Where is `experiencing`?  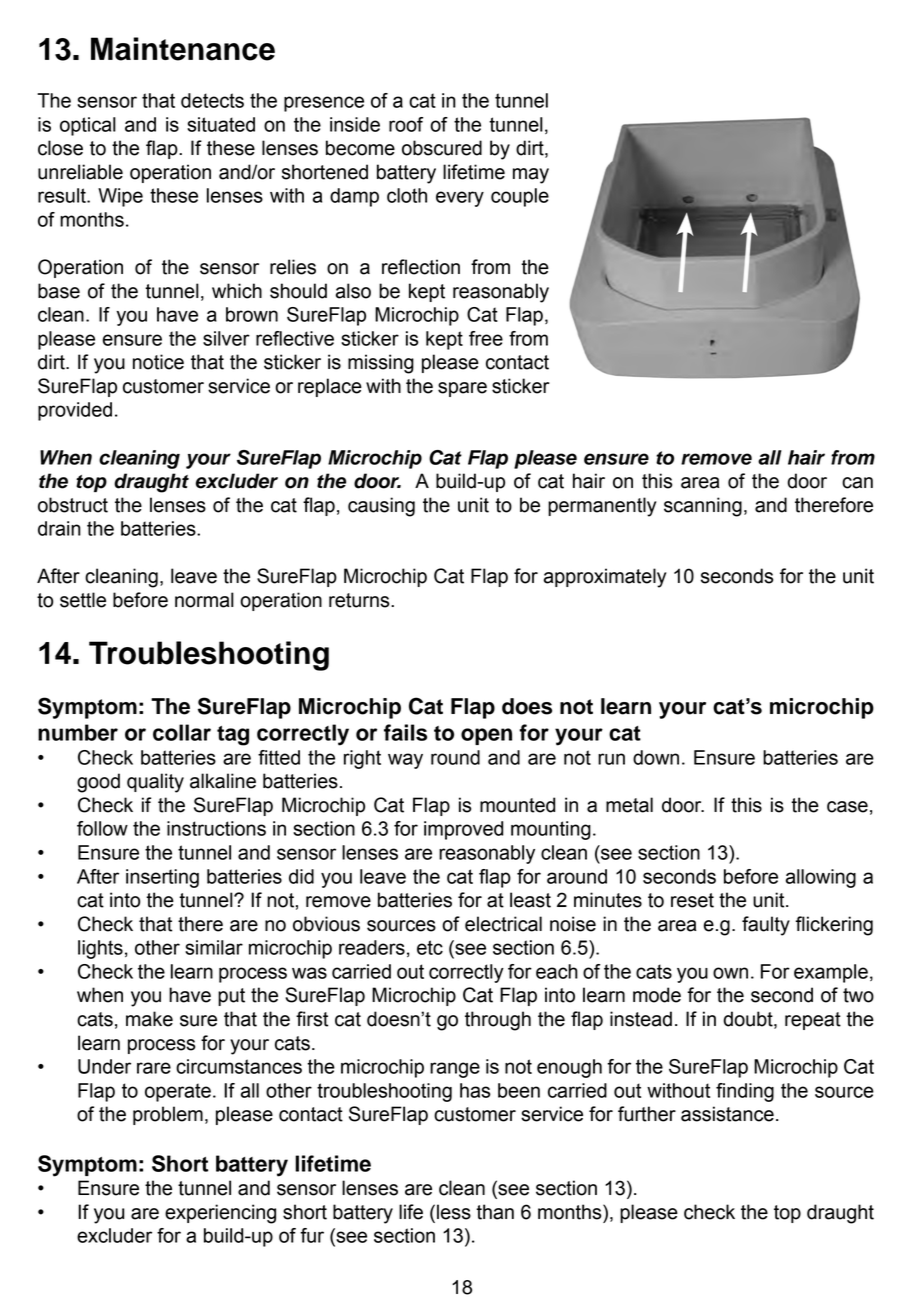
experiencing is located at coordinates (220, 1214).
